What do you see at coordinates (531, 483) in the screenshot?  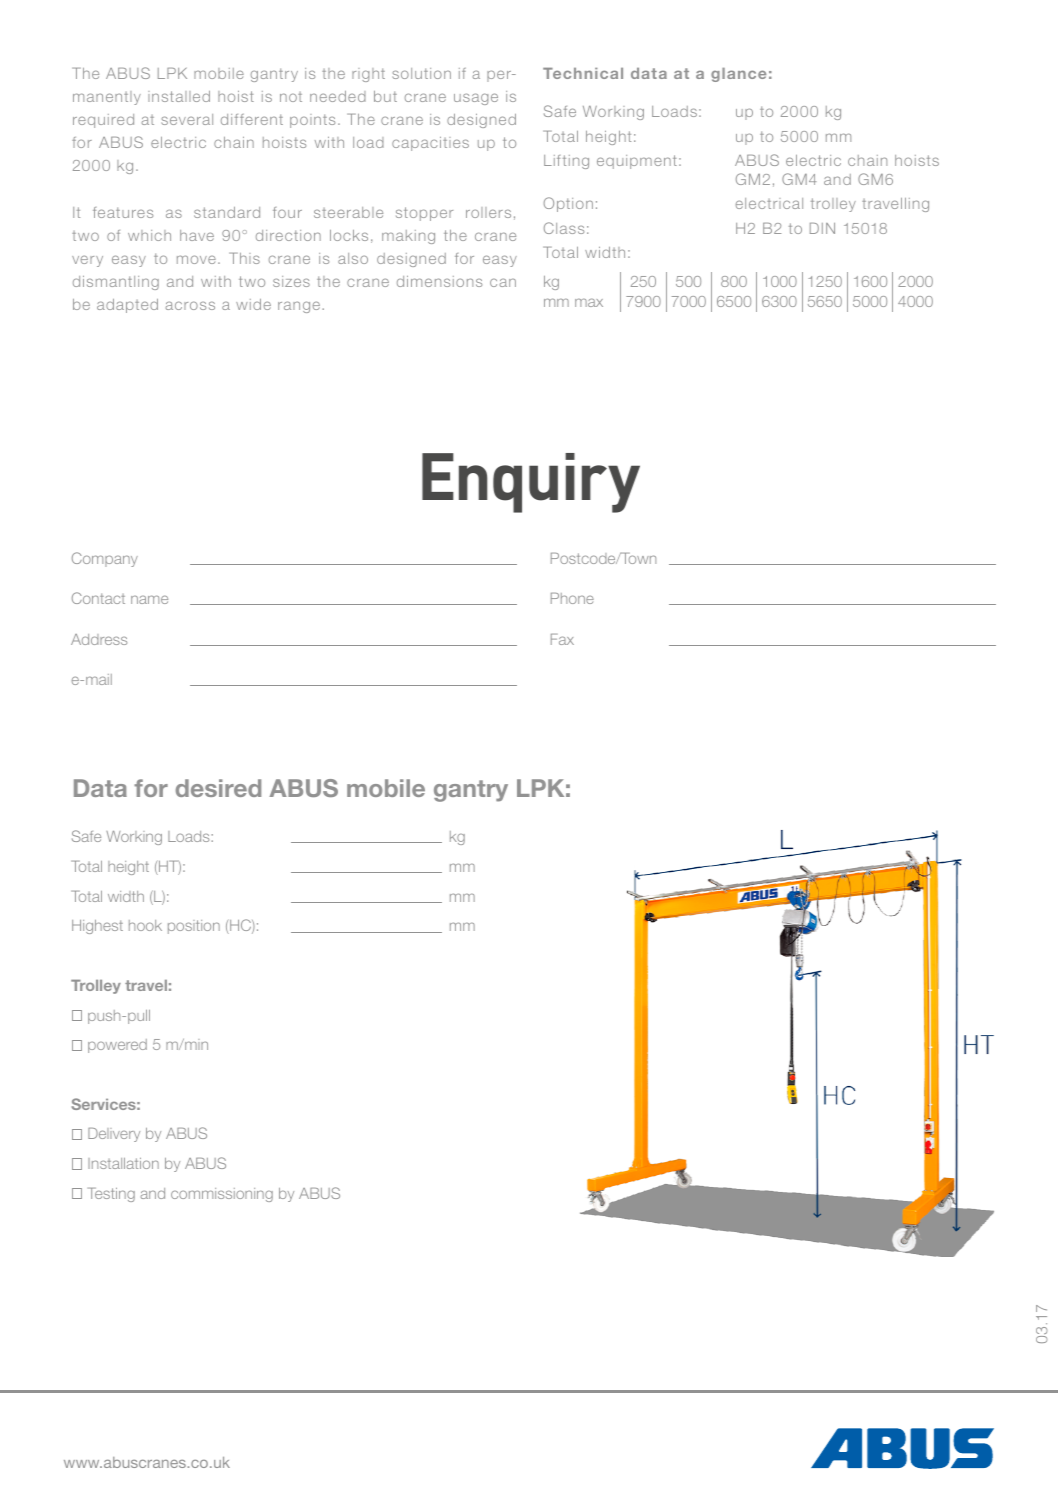 I see `Enquiry` at bounding box center [531, 483].
